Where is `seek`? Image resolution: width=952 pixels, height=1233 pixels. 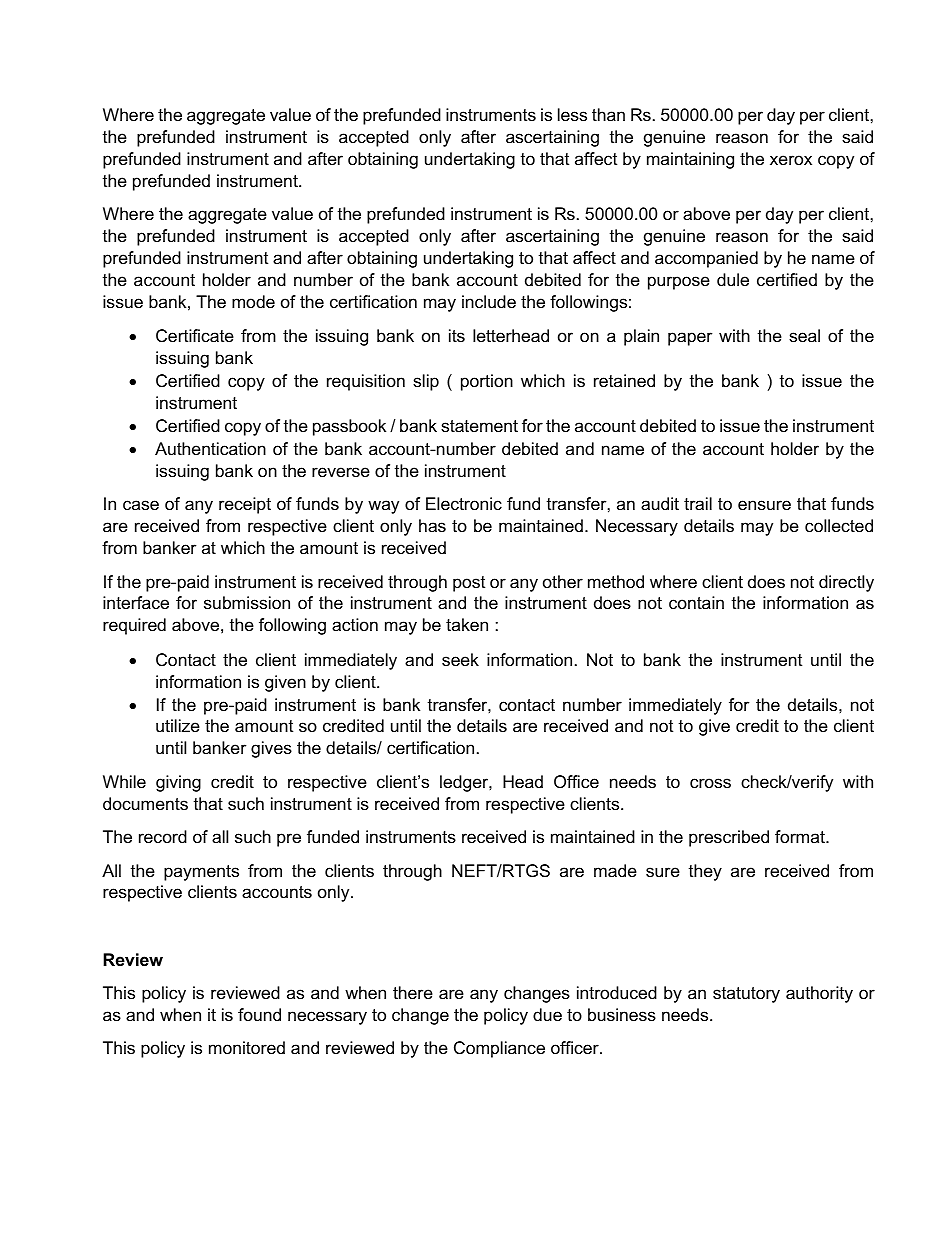 seek is located at coordinates (460, 660).
